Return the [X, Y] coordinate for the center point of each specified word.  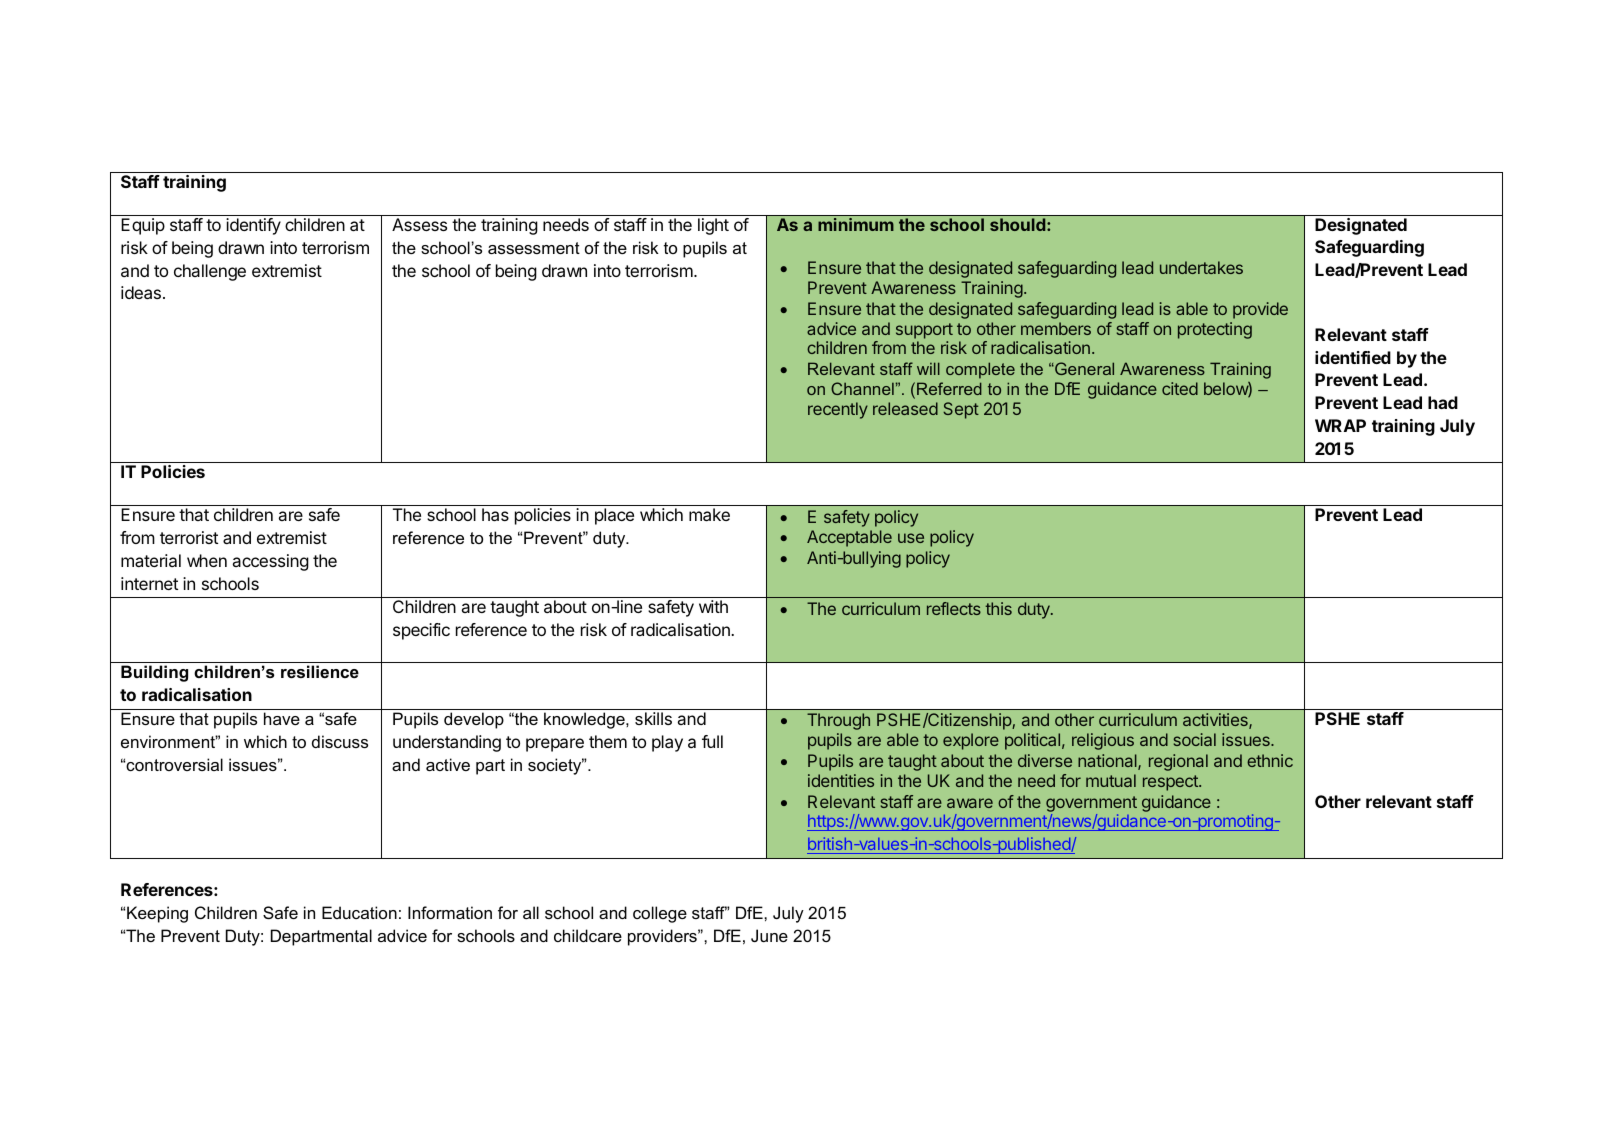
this [998, 608]
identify [253, 226]
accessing [271, 562]
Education [359, 912]
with [713, 606]
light [713, 226]
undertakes [1201, 267]
